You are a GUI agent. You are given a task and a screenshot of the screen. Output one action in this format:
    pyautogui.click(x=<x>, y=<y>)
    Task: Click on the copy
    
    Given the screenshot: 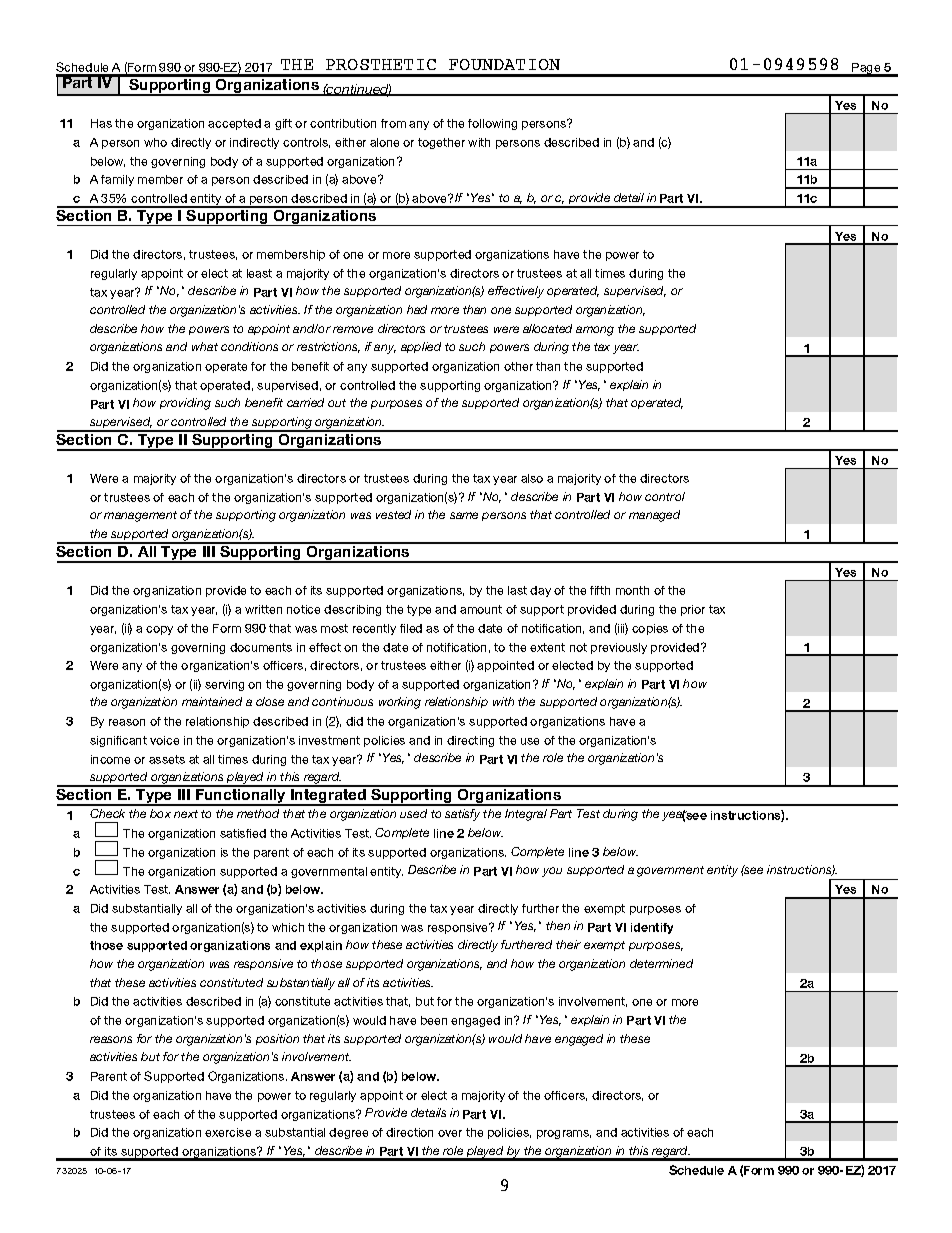 What is the action you would take?
    pyautogui.click(x=159, y=630)
